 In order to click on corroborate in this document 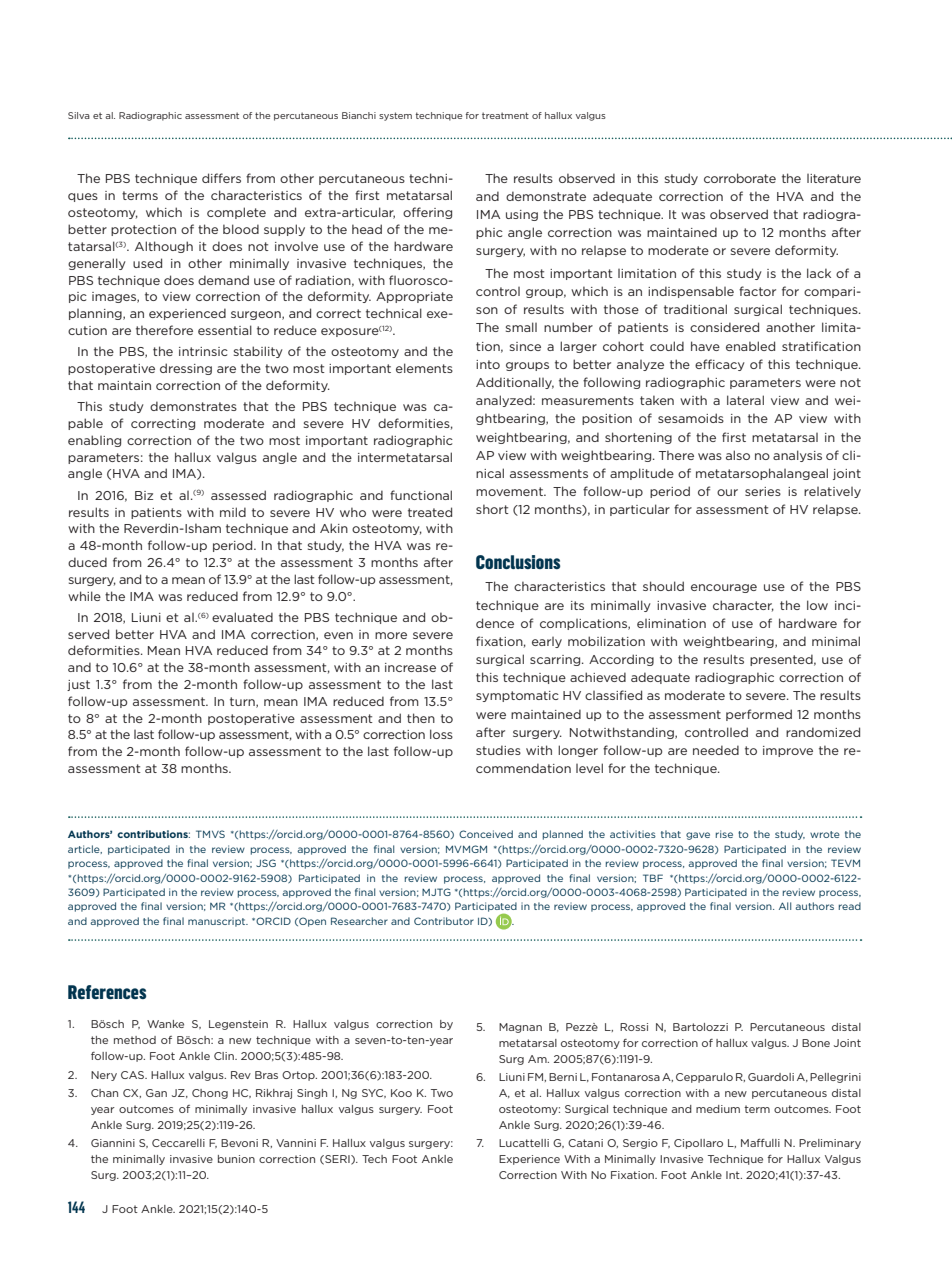, I will do `click(740, 178)`.
